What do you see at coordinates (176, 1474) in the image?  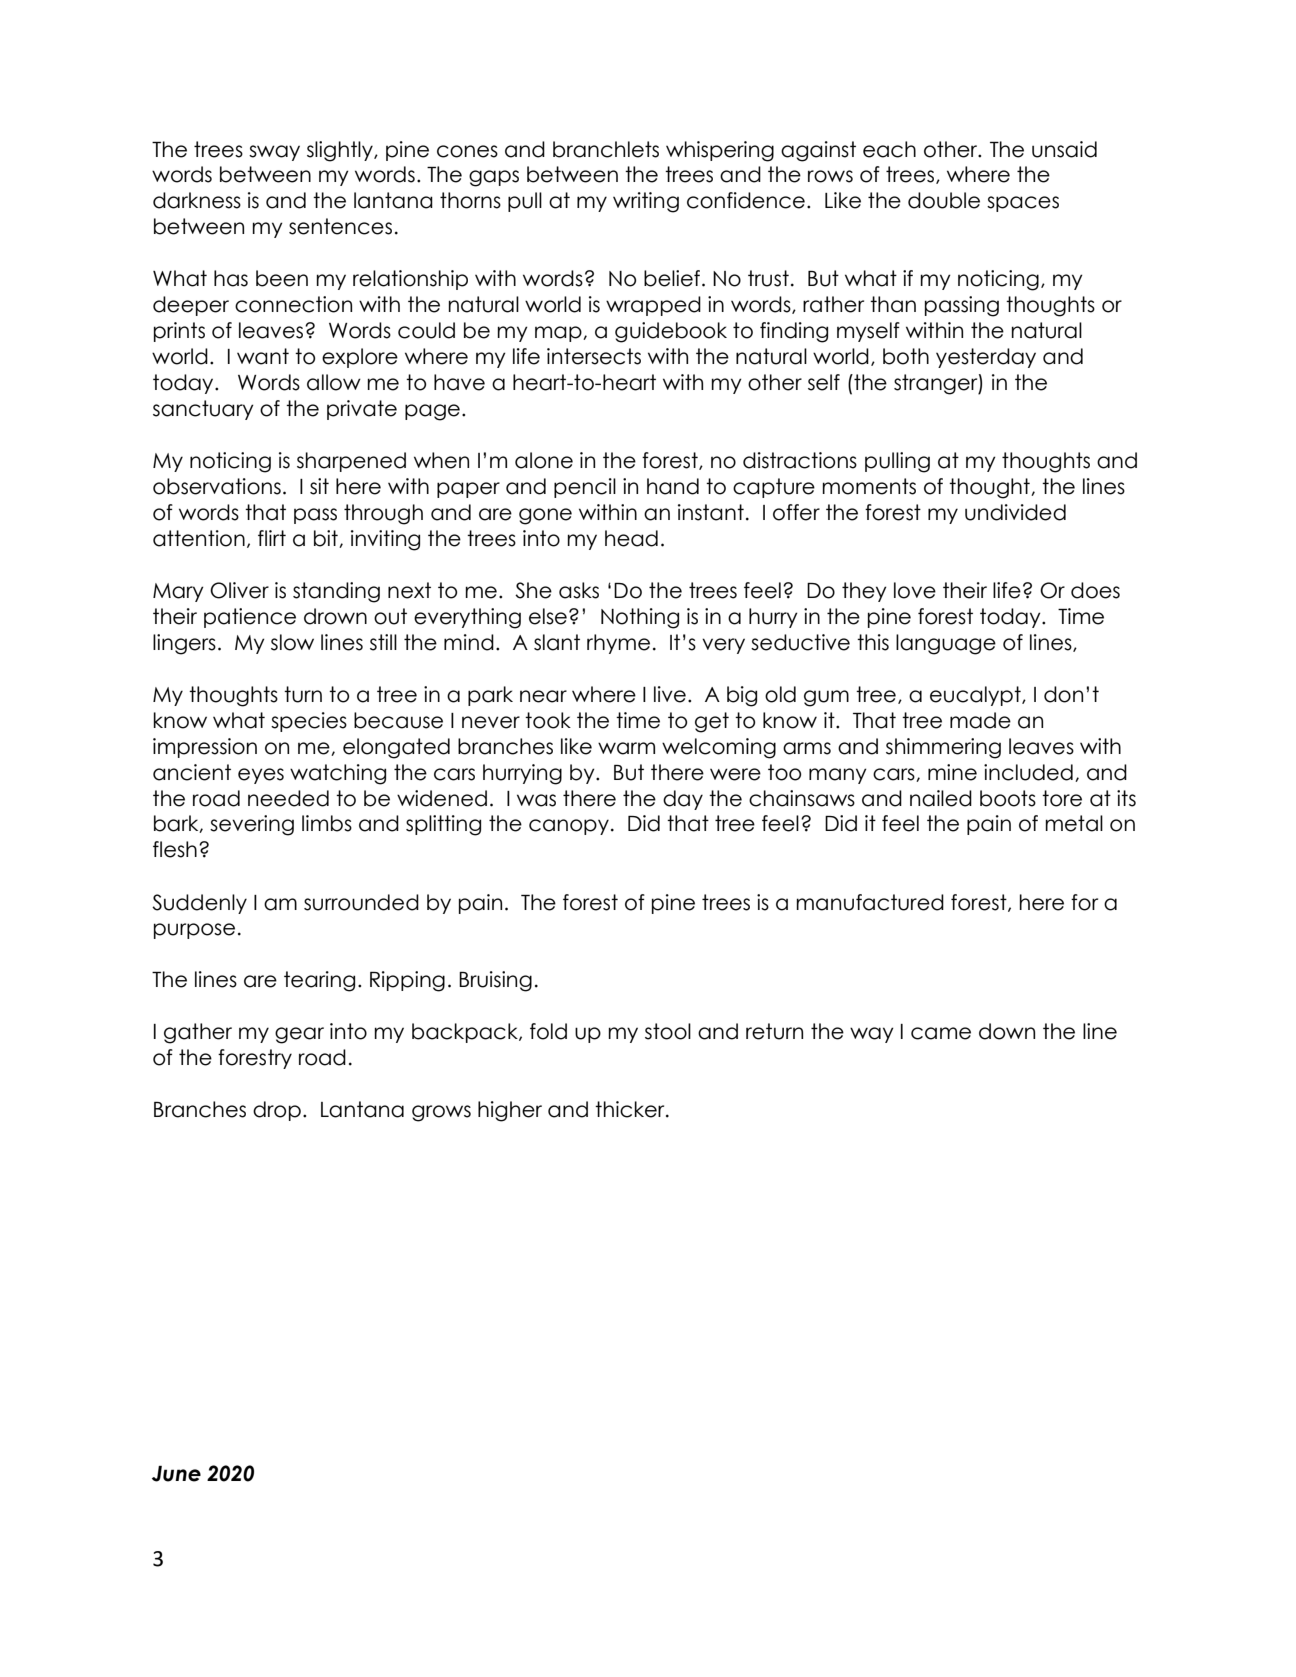 I see `June` at bounding box center [176, 1474].
